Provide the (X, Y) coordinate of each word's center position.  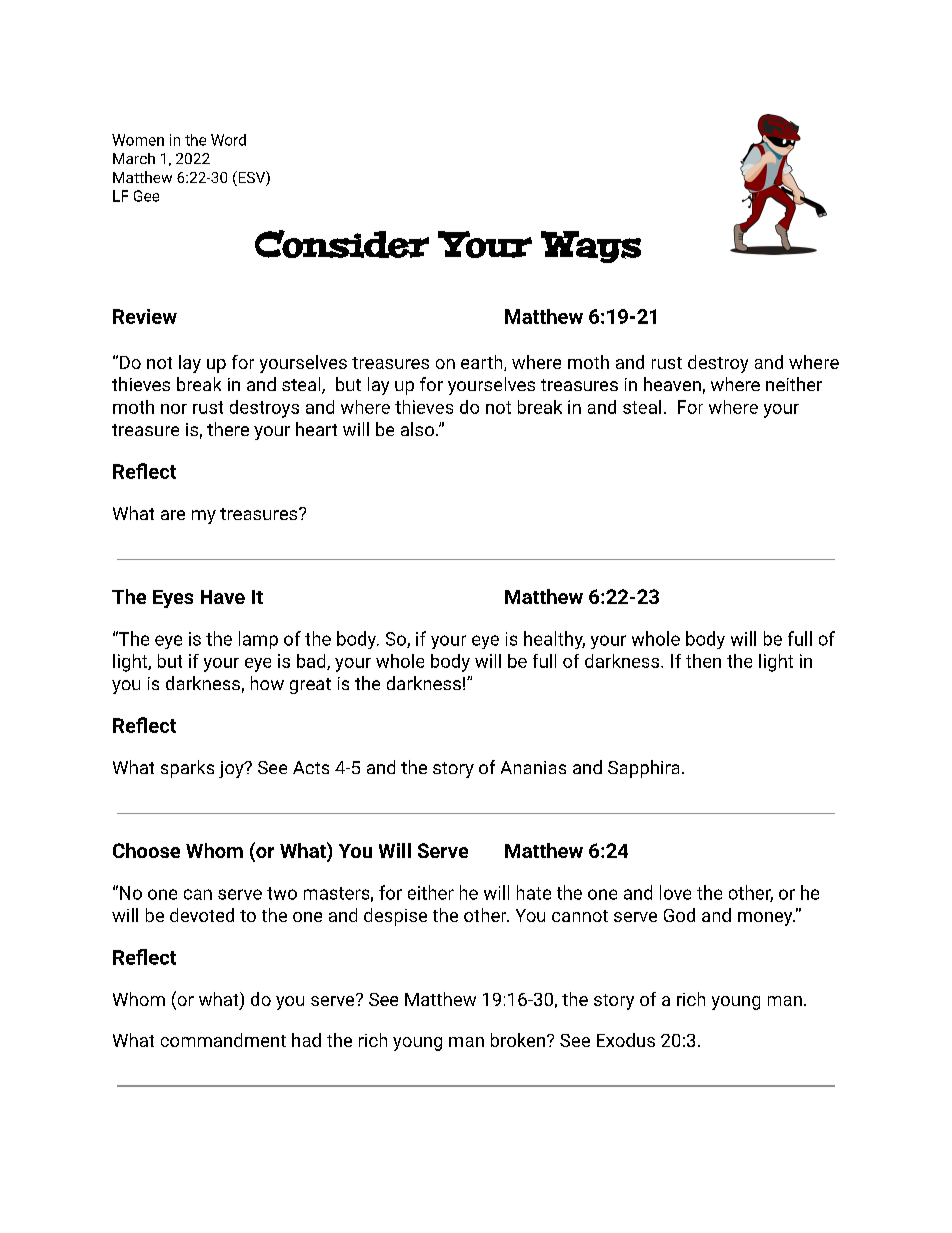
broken (518, 1040)
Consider (342, 244)
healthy (554, 640)
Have (223, 597)
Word (228, 140)
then (703, 661)
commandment (223, 1040)
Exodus (626, 1040)
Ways (591, 247)
